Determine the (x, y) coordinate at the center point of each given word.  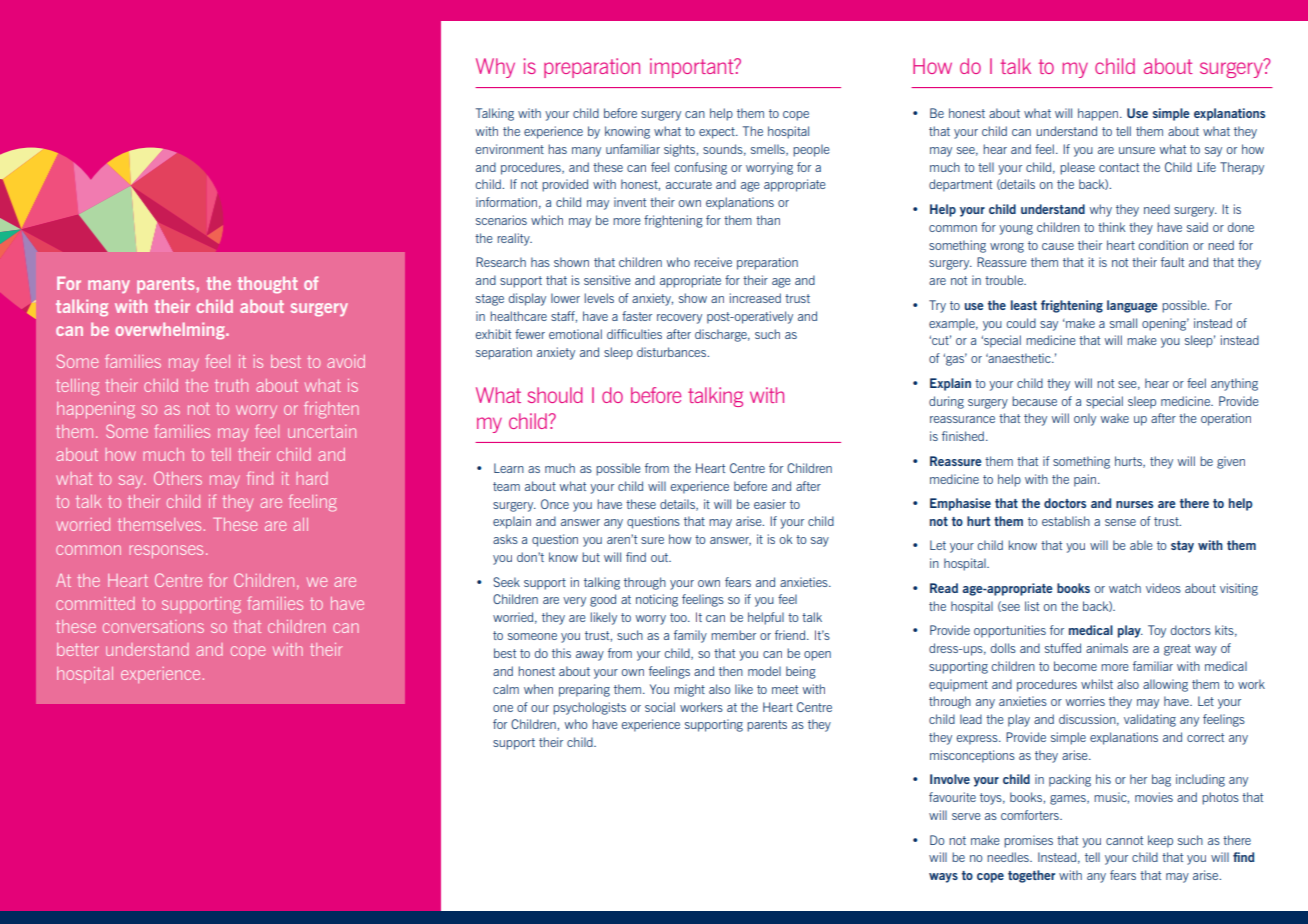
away (590, 656)
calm (506, 689)
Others (178, 478)
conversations (153, 626)
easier (770, 504)
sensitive (607, 280)
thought (267, 284)
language (1132, 306)
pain (1086, 480)
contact (1119, 167)
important (693, 68)
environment (510, 149)
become (1075, 666)
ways (943, 878)
